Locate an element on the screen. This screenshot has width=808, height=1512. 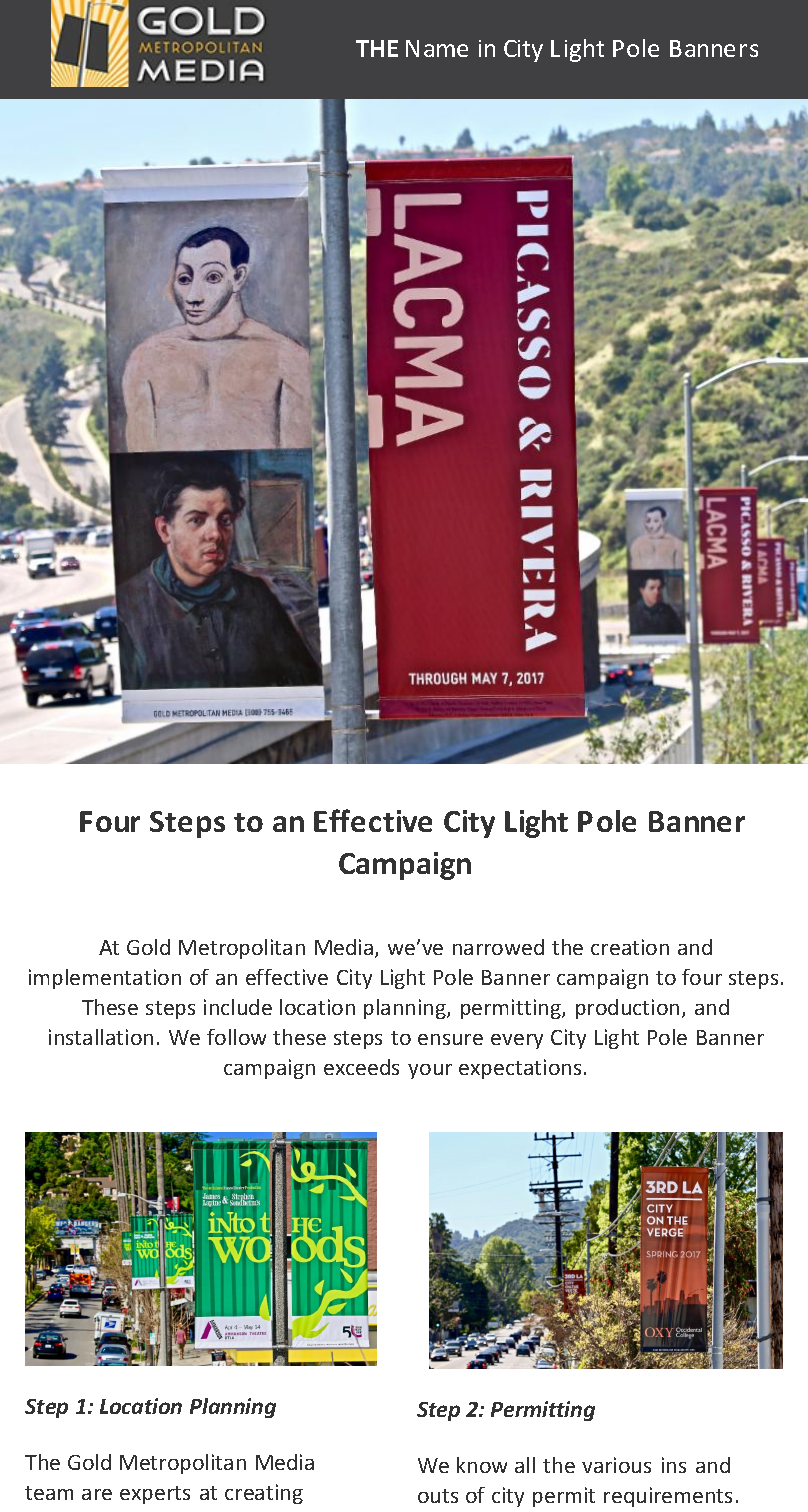
narrowed is located at coordinates (498, 947).
